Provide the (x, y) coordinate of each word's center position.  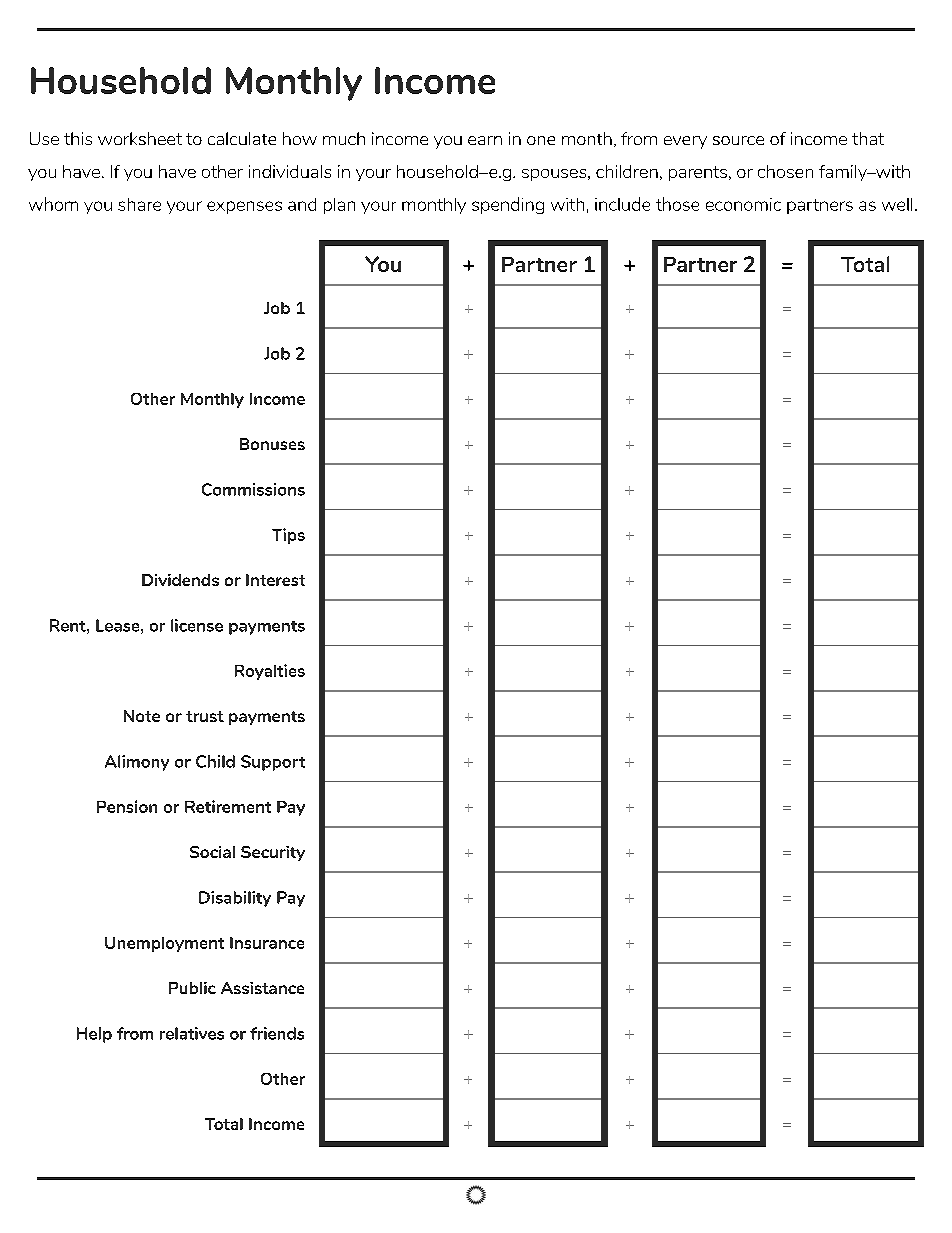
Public (192, 988)
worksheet (140, 138)
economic (743, 204)
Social (212, 852)
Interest (275, 580)
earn (485, 140)
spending (508, 205)
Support (273, 763)
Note (142, 716)
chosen (785, 171)
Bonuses (272, 444)
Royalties (270, 672)
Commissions (253, 489)
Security (273, 853)
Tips (288, 536)
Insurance (267, 943)
